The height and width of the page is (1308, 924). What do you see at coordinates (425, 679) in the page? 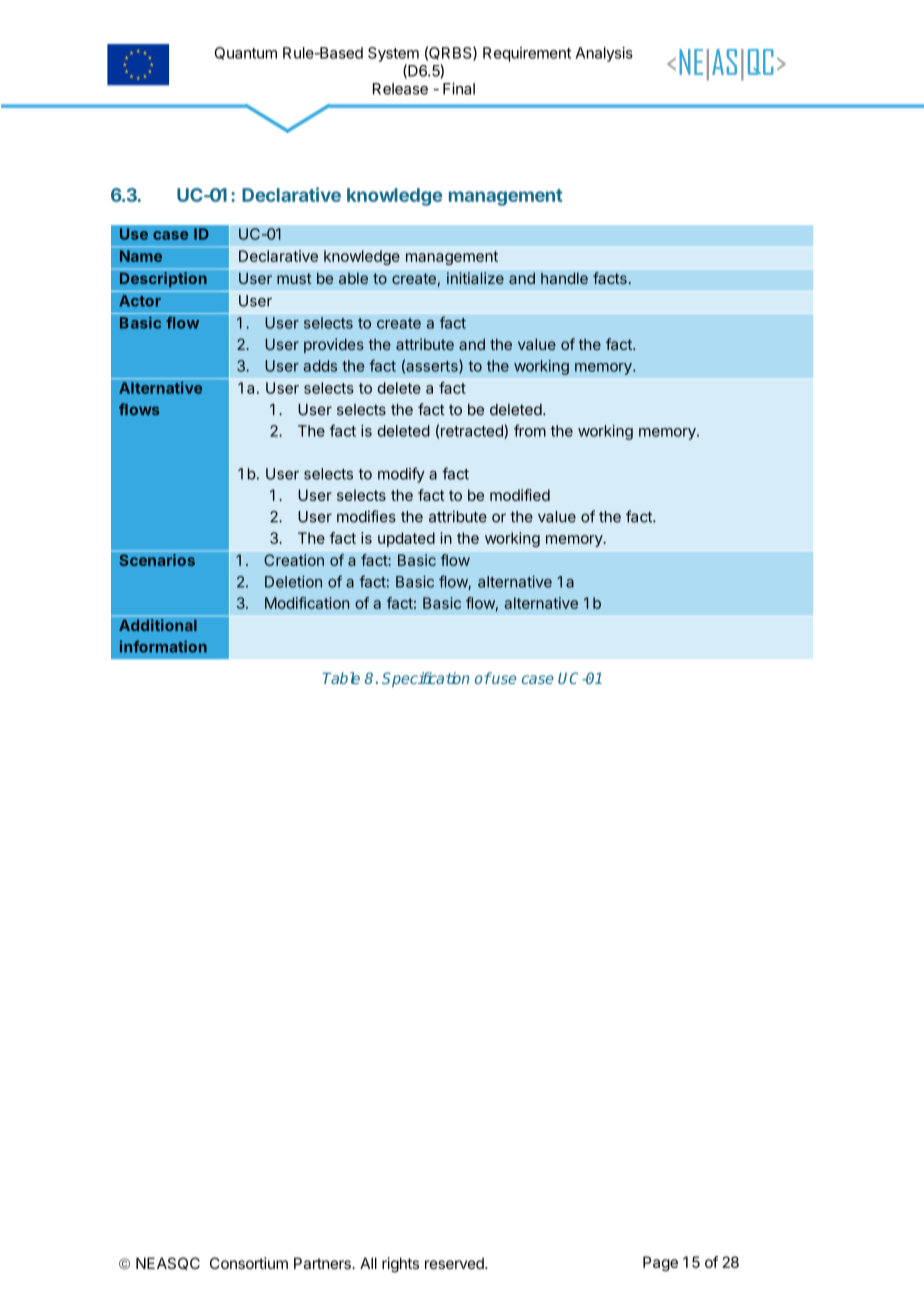
I see `Specification` at bounding box center [425, 679].
